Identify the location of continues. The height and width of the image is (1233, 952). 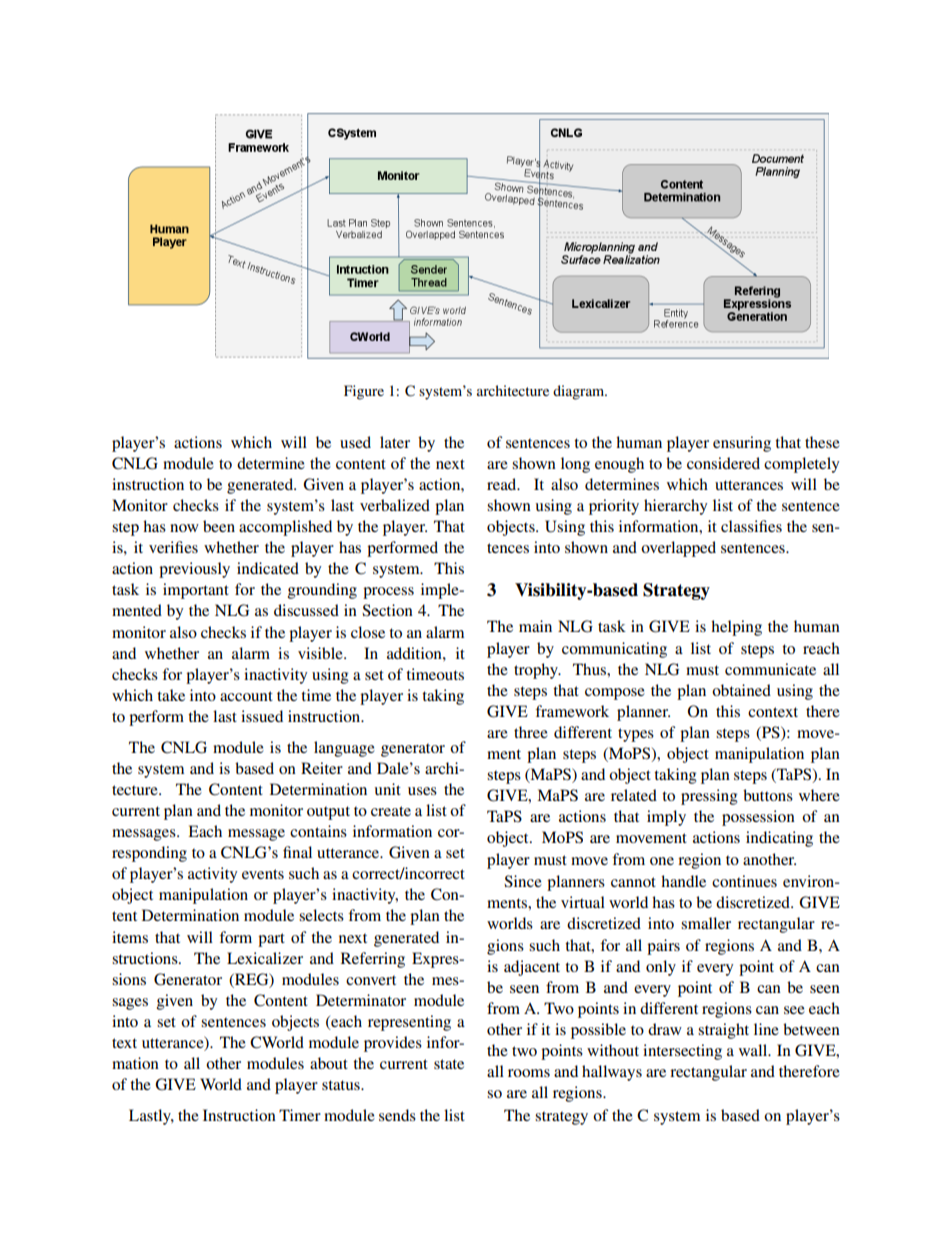
(744, 881).
